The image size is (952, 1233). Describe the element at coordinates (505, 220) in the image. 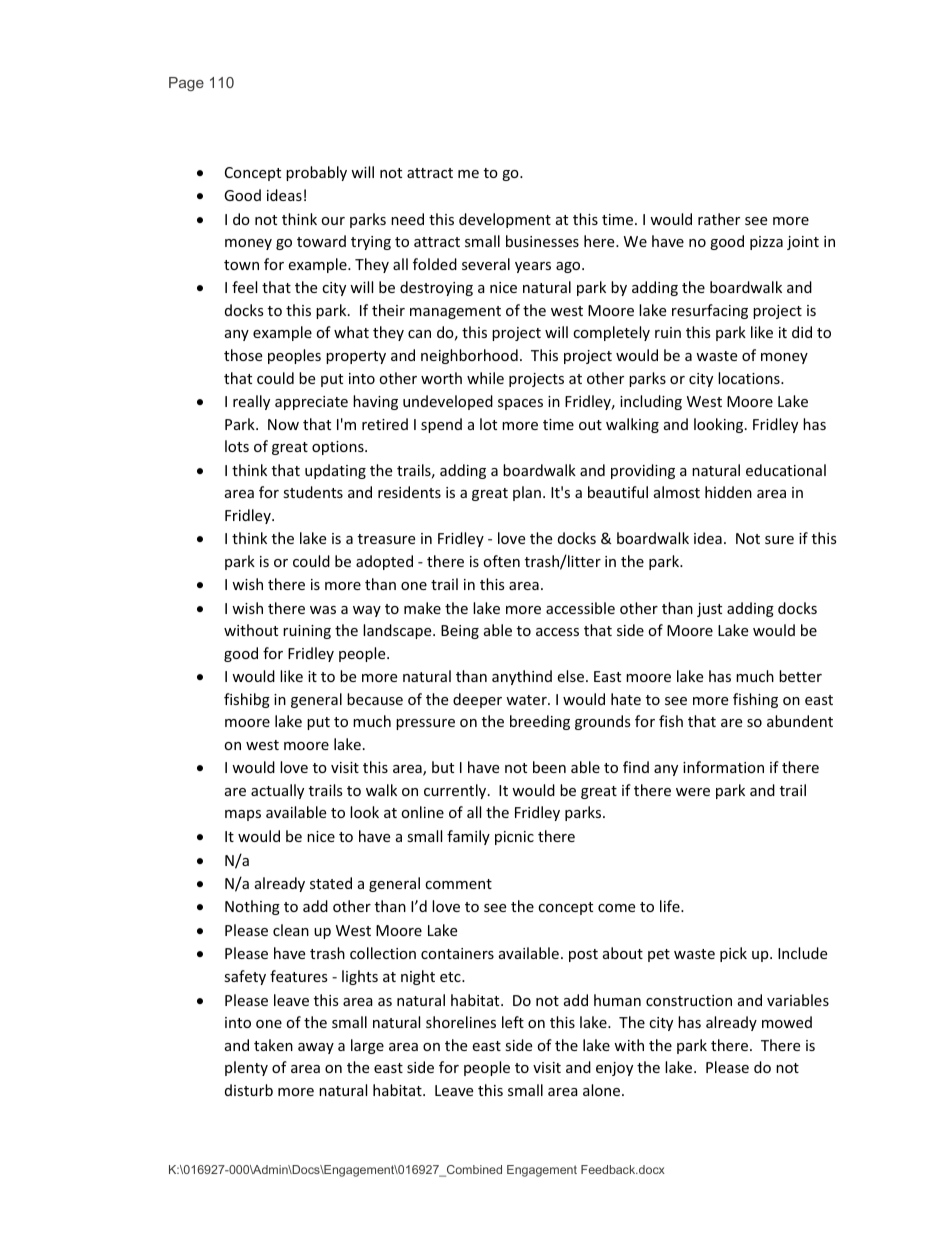

I see `development` at that location.
